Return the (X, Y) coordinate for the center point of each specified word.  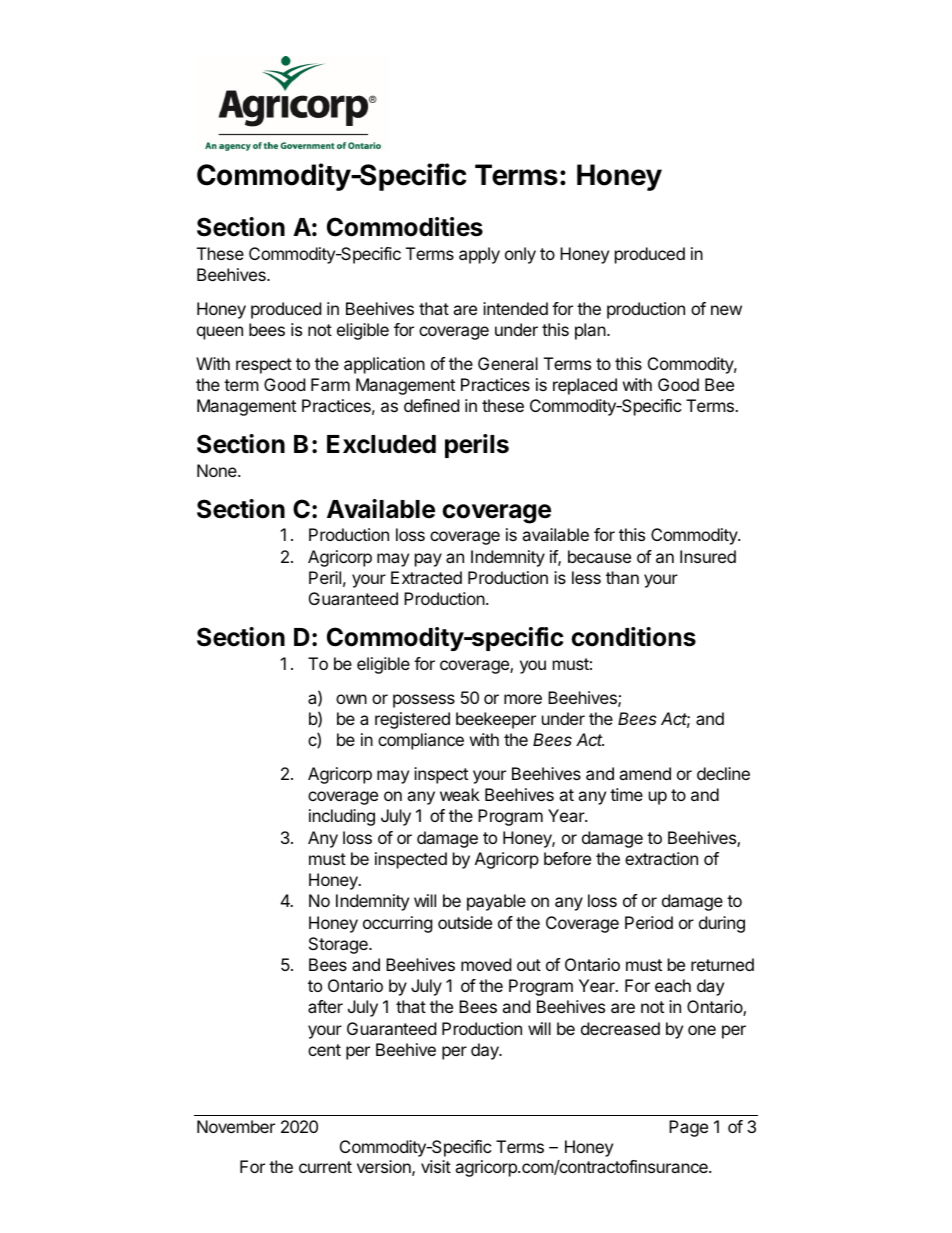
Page (688, 1128)
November (236, 1126)
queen (220, 333)
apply (479, 255)
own (351, 699)
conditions (633, 637)
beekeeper (496, 720)
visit (436, 1166)
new (726, 310)
